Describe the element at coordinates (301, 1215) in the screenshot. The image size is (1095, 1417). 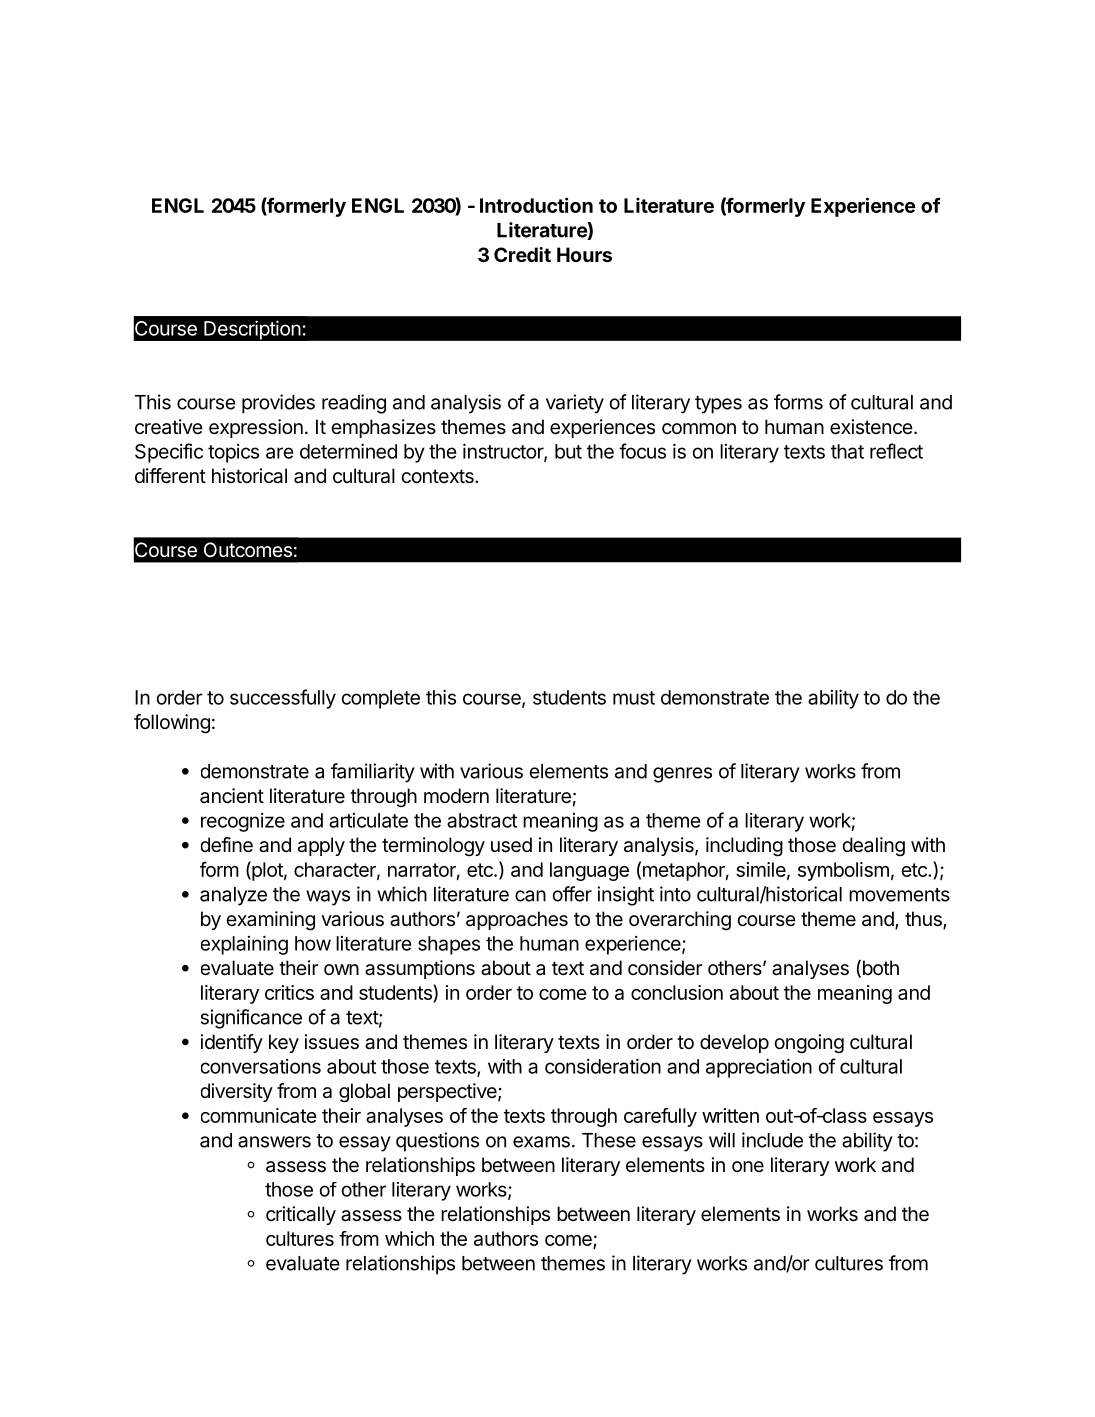
I see `critically` at that location.
